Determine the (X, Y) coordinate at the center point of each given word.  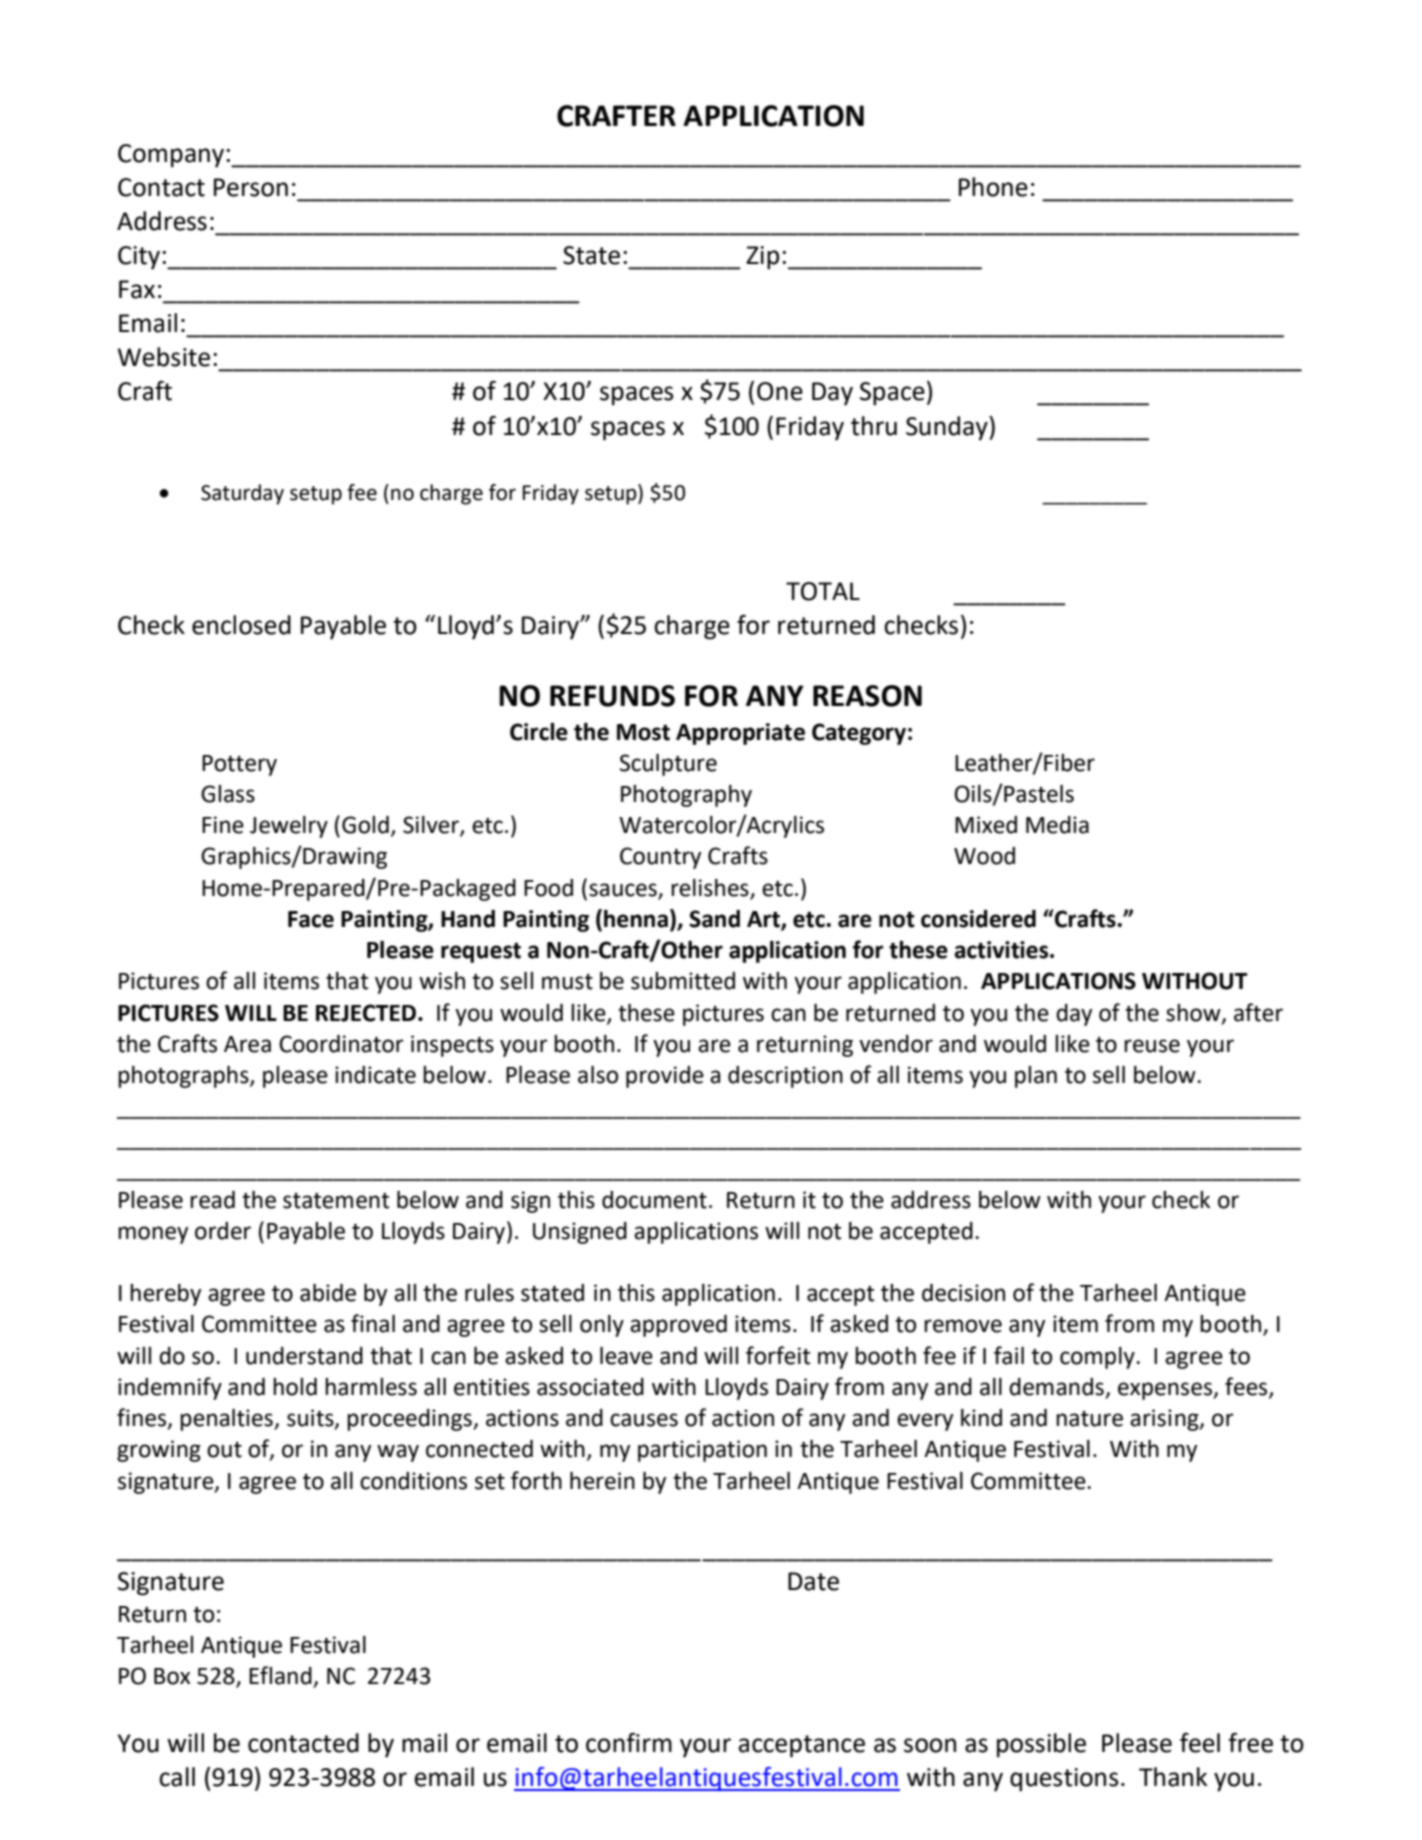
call (177, 1777)
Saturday (242, 494)
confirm (629, 1743)
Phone (993, 187)
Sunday (948, 428)
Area (247, 1044)
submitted (683, 981)
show (1194, 1013)
